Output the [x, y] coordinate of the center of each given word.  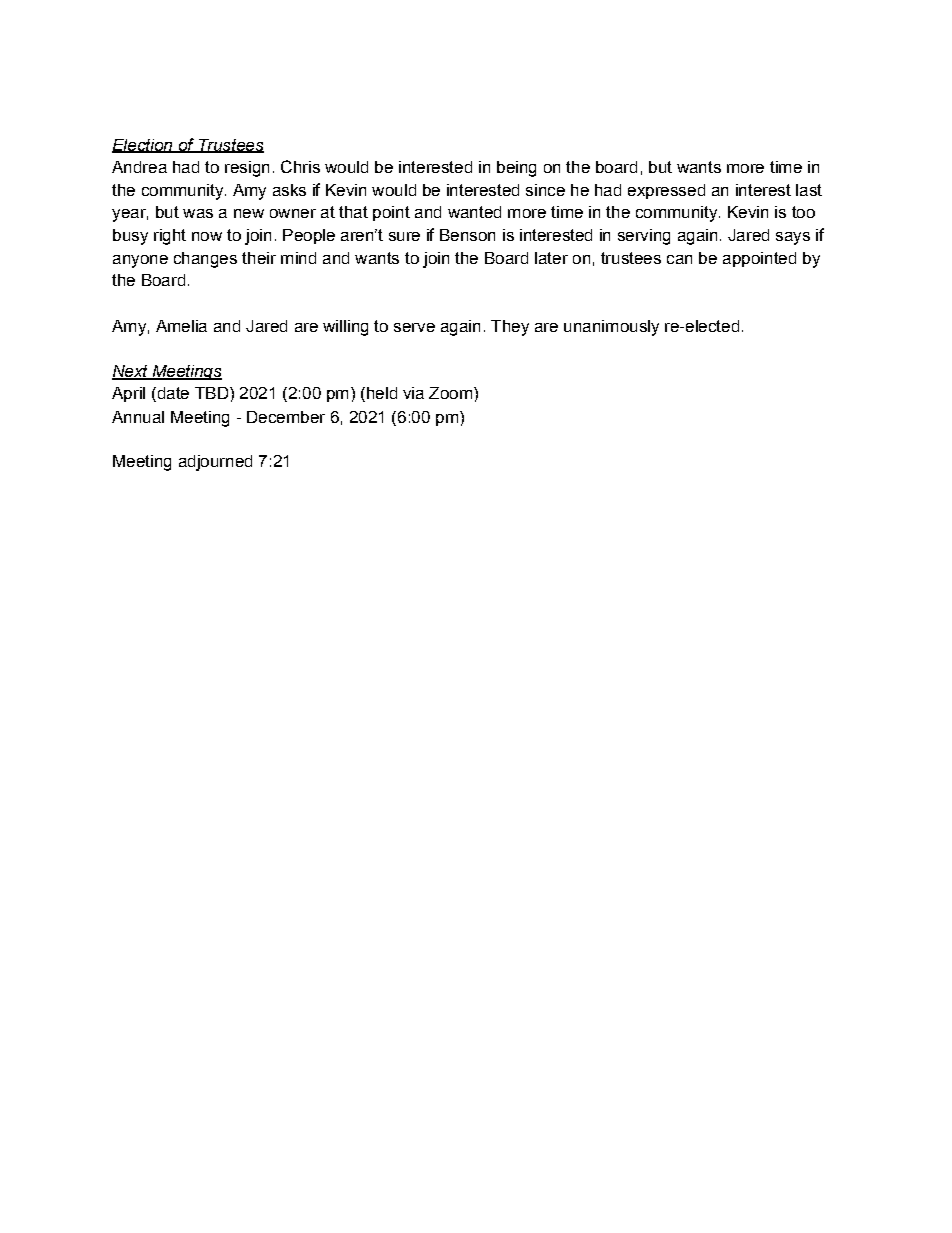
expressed [666, 191]
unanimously [611, 328]
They [510, 328]
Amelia [181, 326]
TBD [211, 393]
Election [143, 146]
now [207, 236]
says [793, 238]
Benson [467, 235]
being [516, 169]
